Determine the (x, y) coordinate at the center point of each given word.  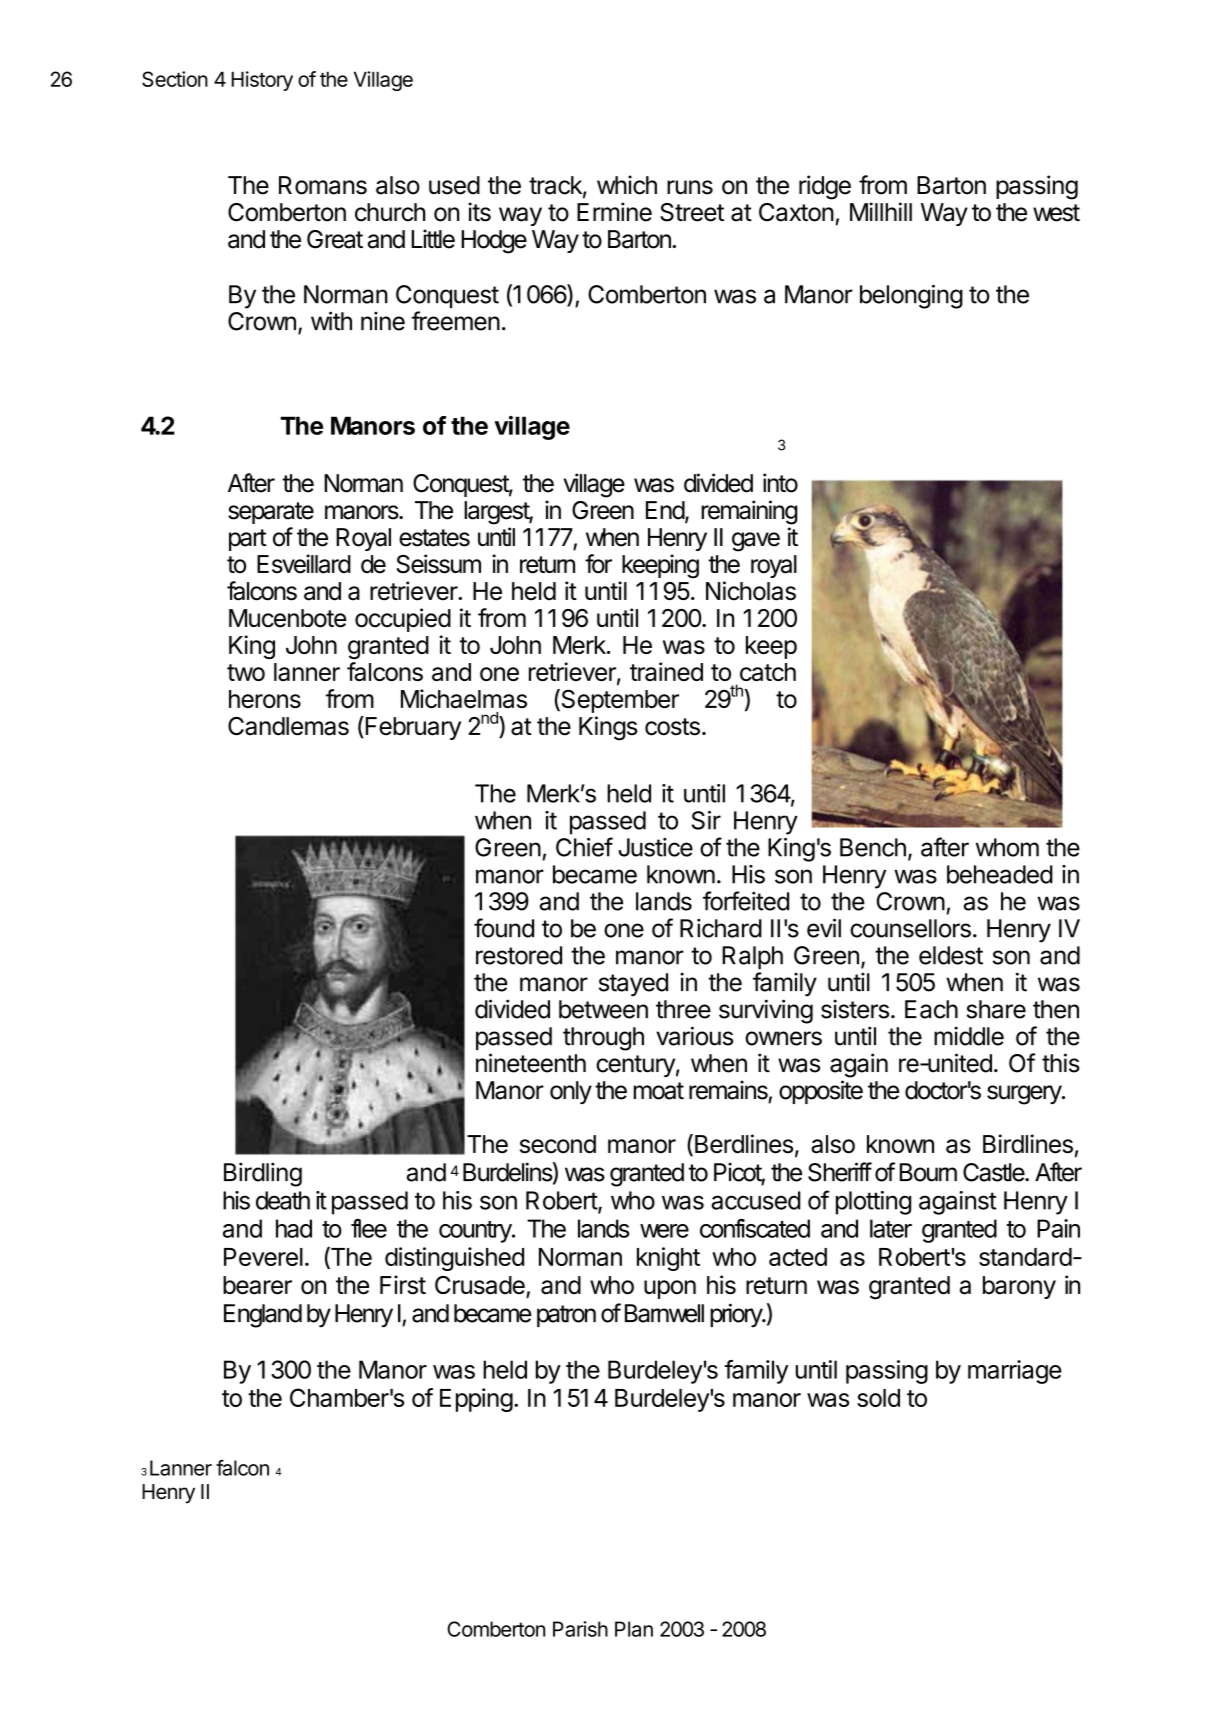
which (627, 185)
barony (1019, 1287)
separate (271, 513)
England (263, 1316)
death (283, 1200)
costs (672, 727)
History (262, 81)
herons (265, 699)
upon (670, 1289)
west (1056, 213)
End (666, 511)
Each (931, 1009)
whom (1007, 847)
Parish (580, 1629)
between (603, 1009)
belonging (911, 296)
